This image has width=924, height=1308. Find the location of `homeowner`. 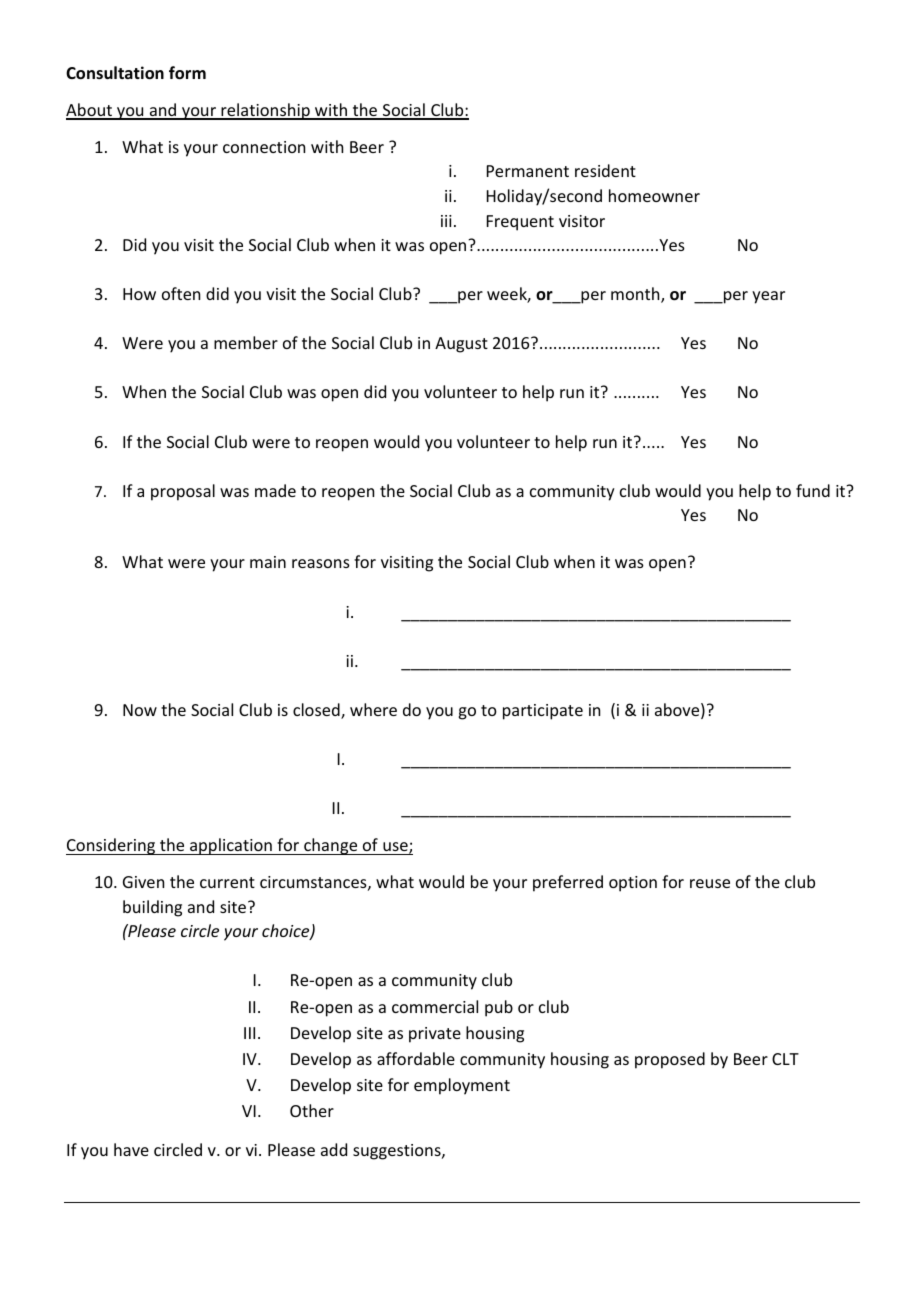

homeowner is located at coordinates (654, 195).
